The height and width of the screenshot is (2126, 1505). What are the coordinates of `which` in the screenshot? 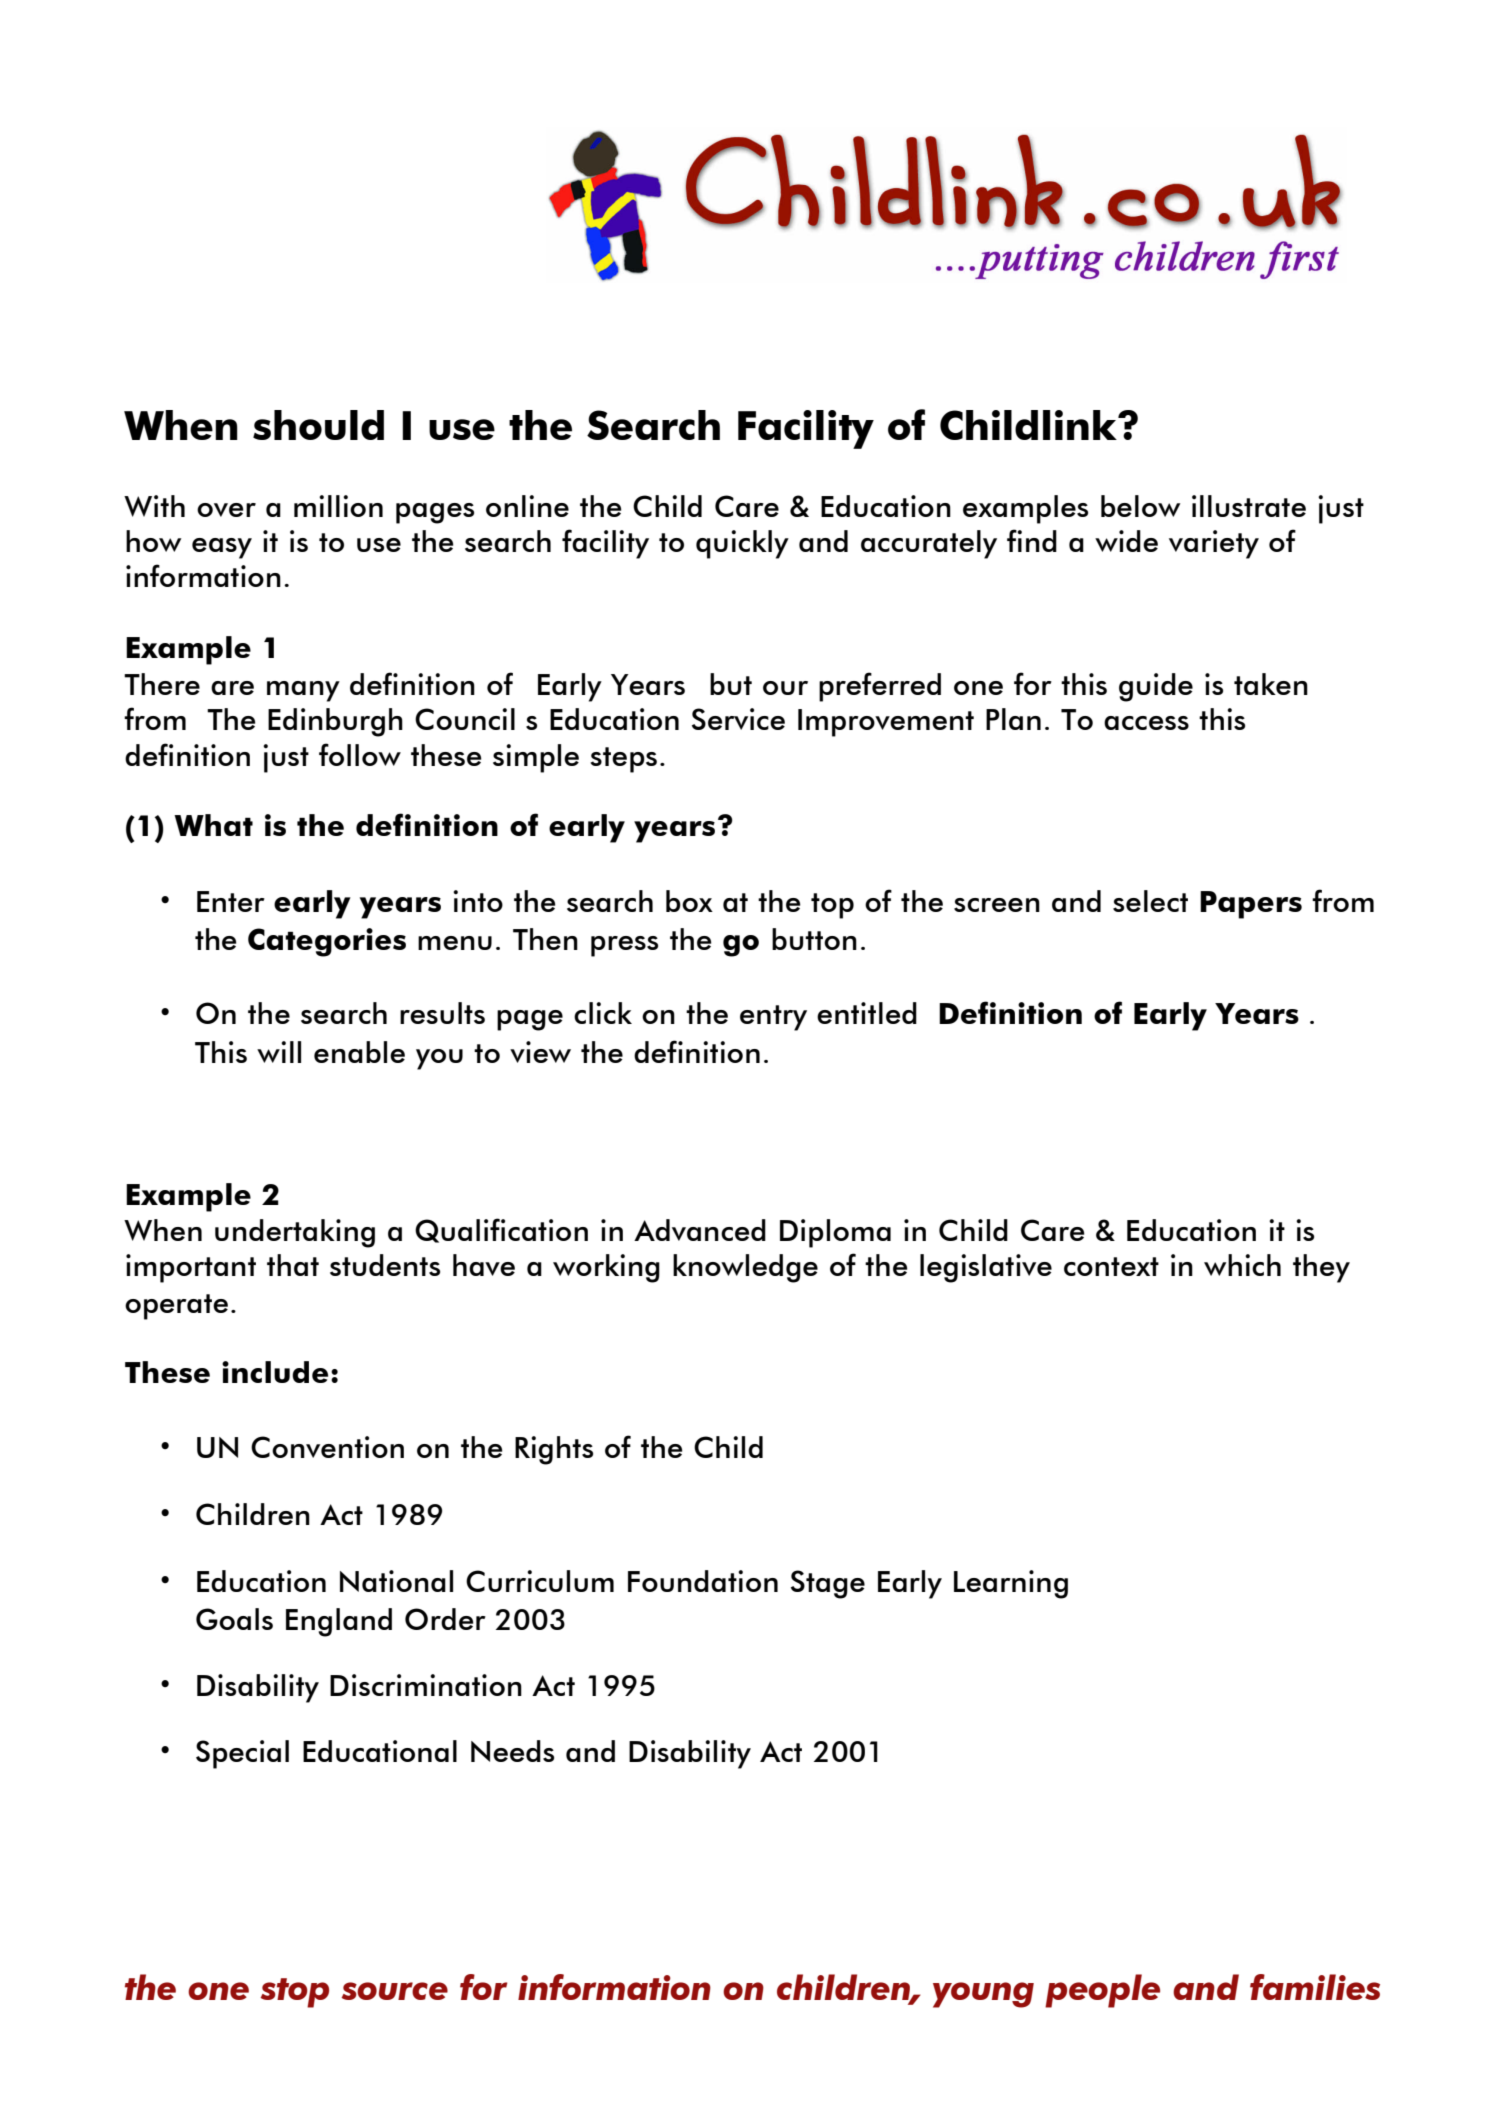 It's located at (1242, 1265).
